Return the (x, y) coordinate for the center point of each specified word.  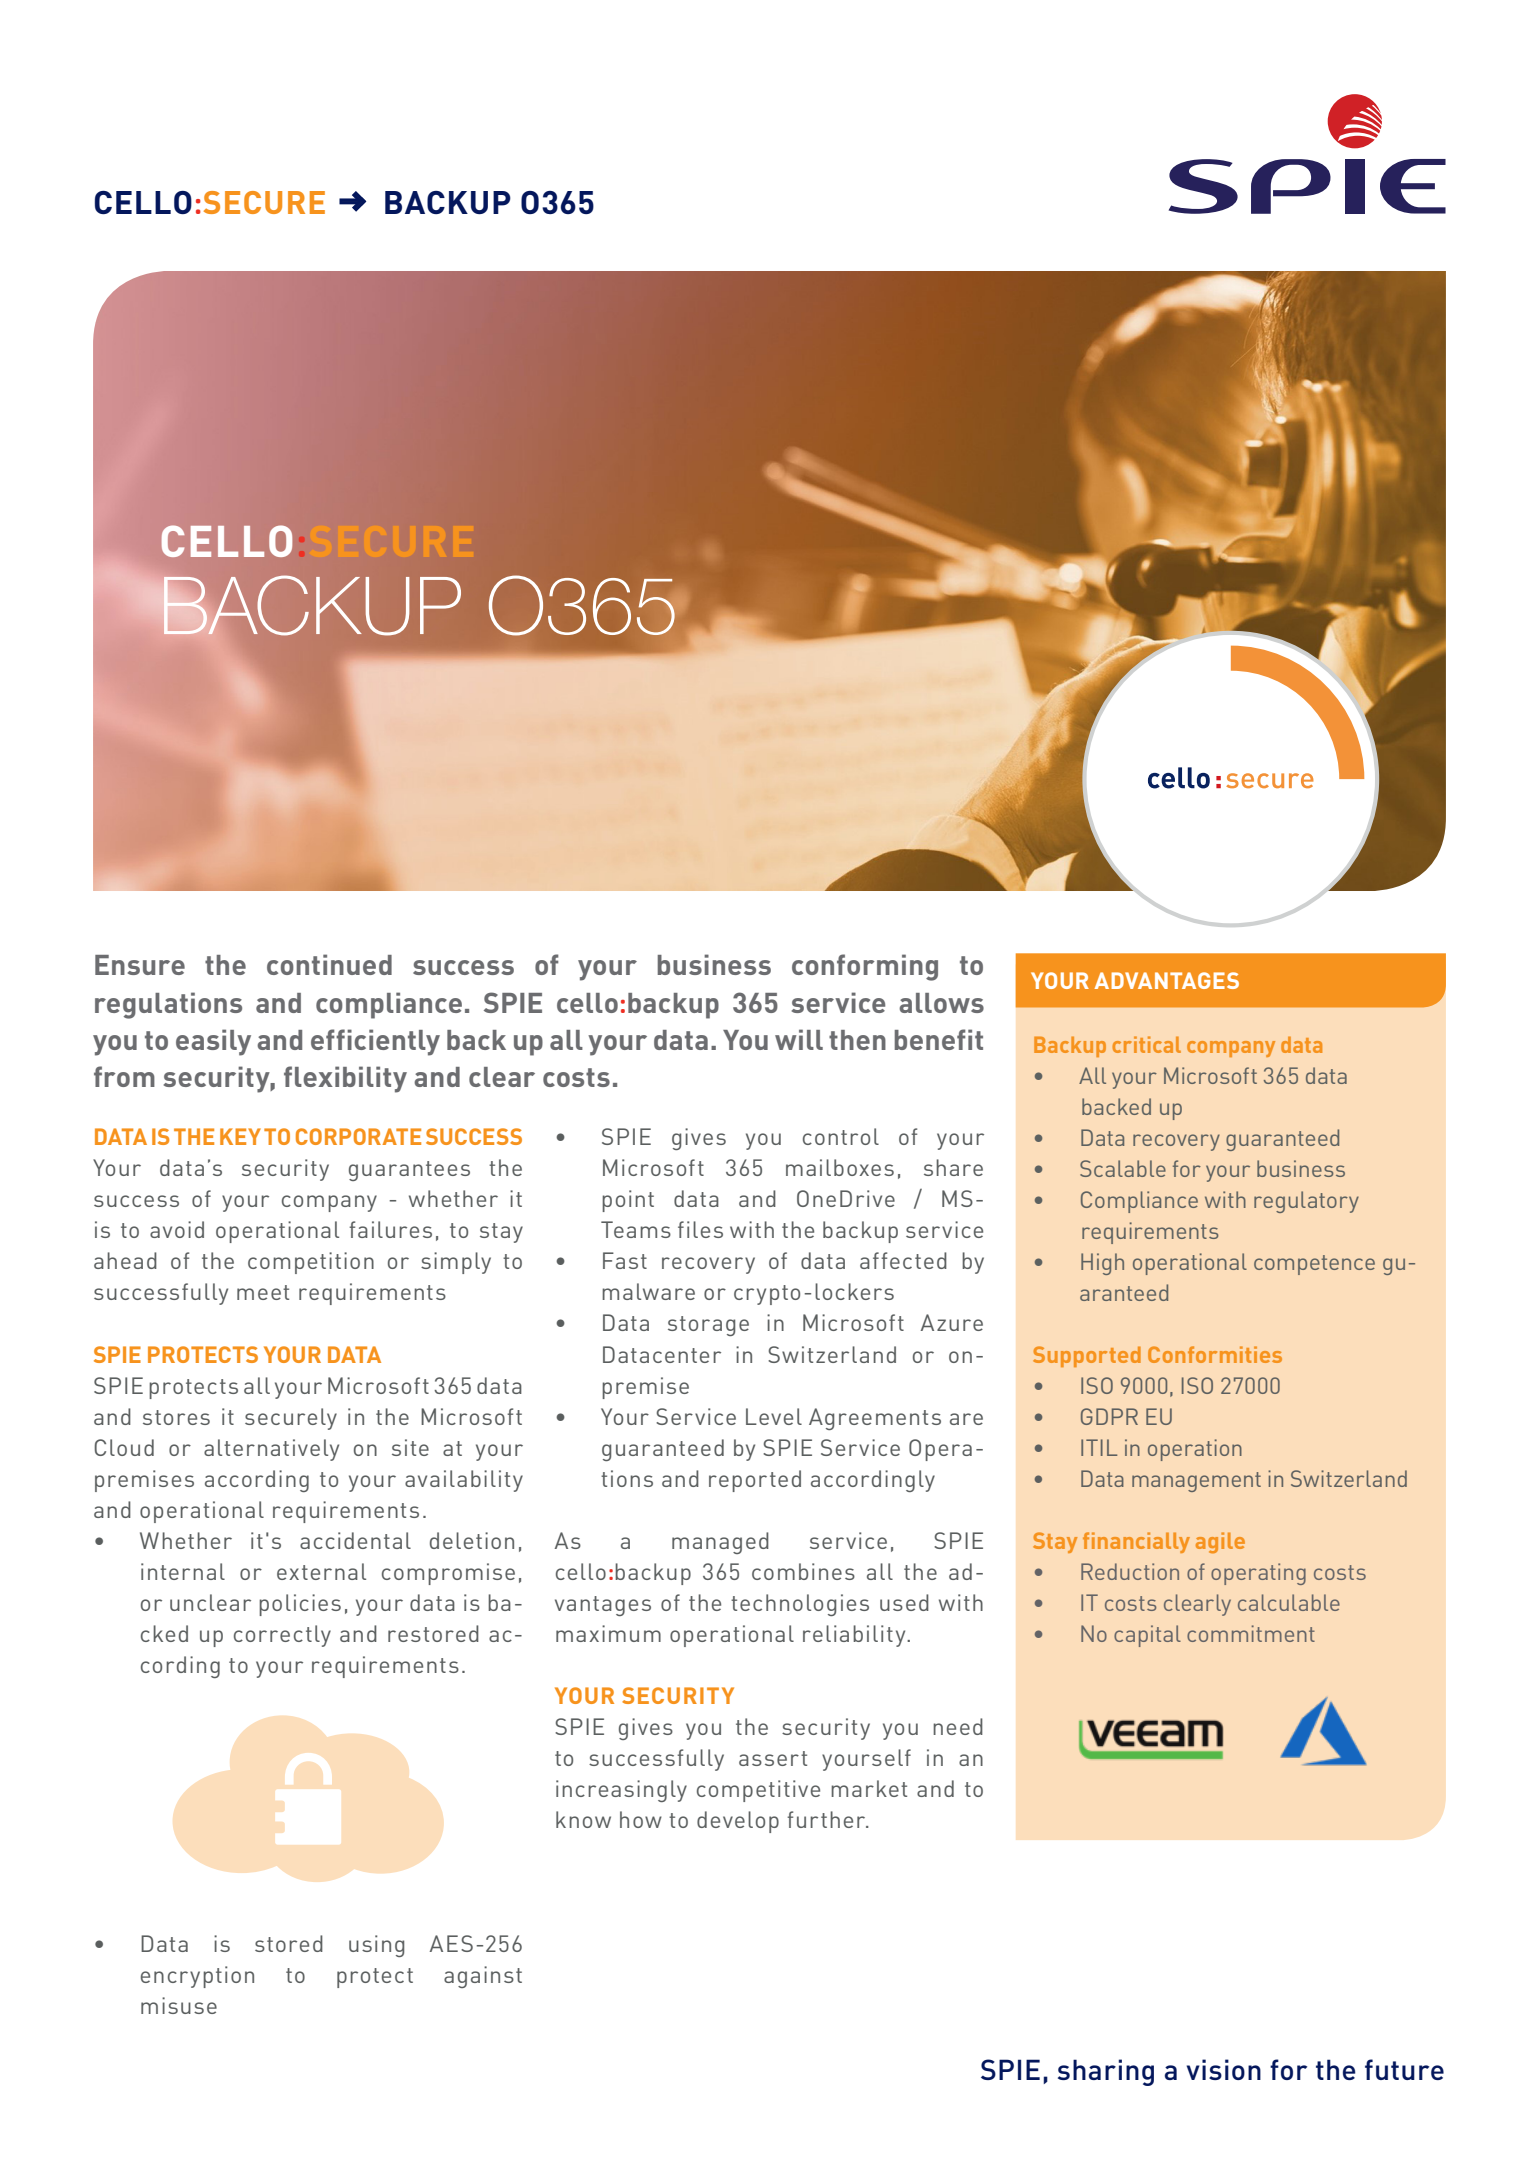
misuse (179, 2005)
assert (773, 1758)
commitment (1251, 1633)
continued (329, 964)
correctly (282, 1636)
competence (1314, 1265)
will (799, 1039)
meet (263, 1292)
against (483, 1977)
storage (708, 1326)
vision (1224, 2069)
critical (1146, 1044)
